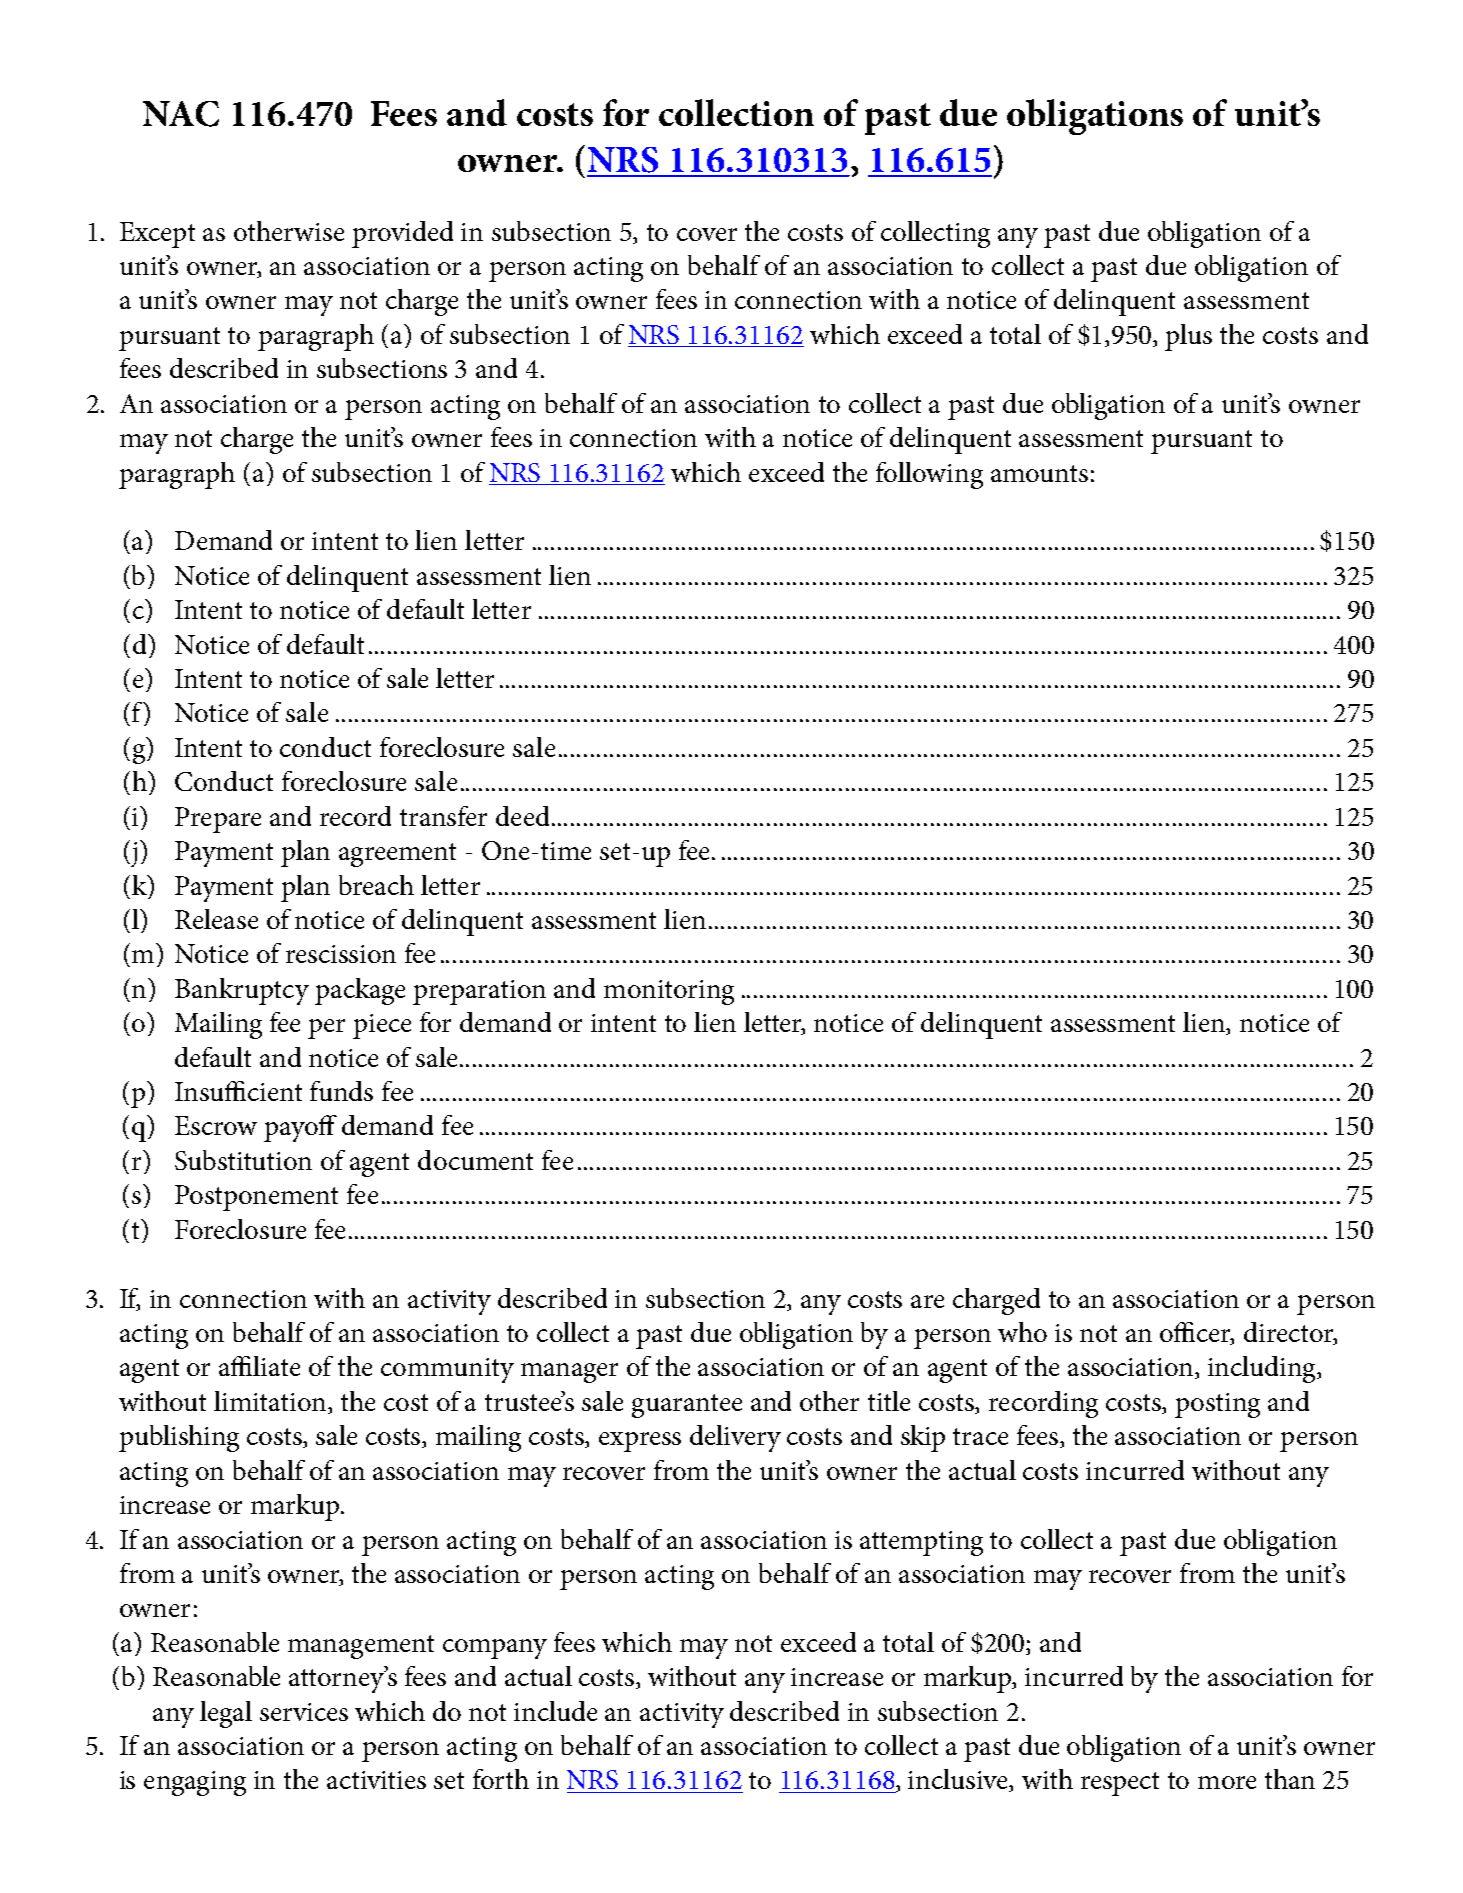 This screenshot has width=1463, height=1893. What do you see at coordinates (341, 954) in the screenshot?
I see `rescission` at bounding box center [341, 954].
